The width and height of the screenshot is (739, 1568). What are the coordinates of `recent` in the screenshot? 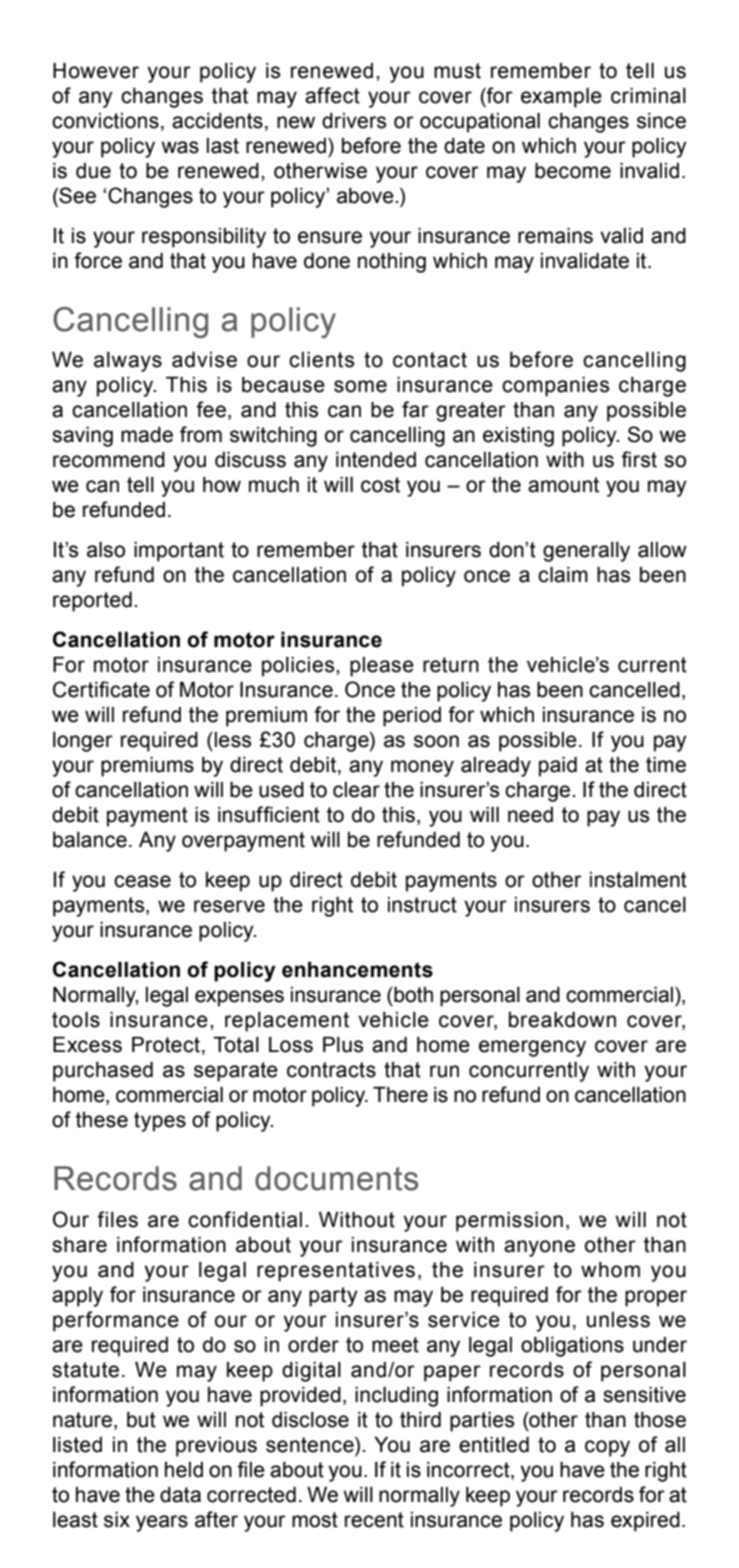 It's located at (374, 1520).
